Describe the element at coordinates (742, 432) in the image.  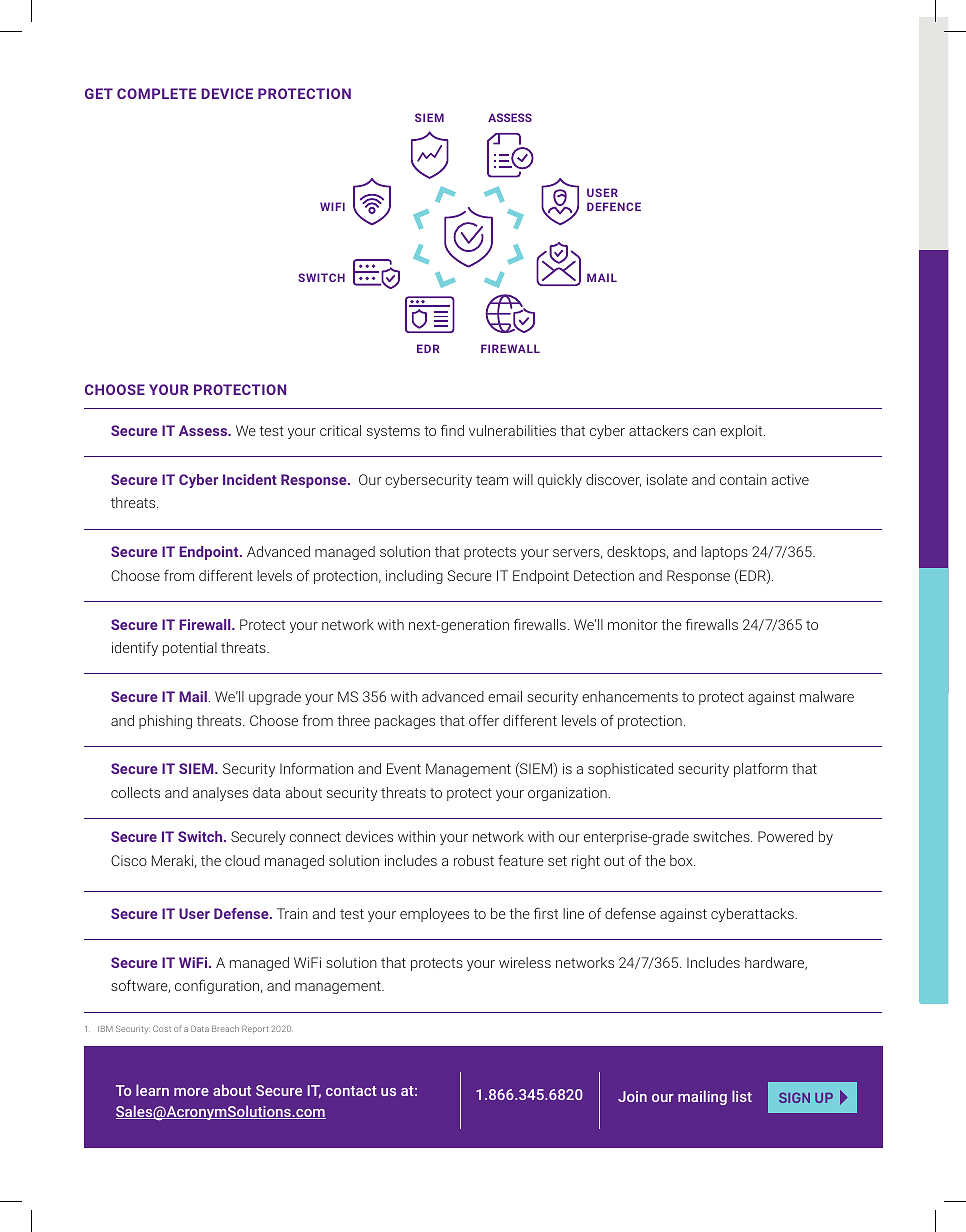
I see `exploit` at that location.
